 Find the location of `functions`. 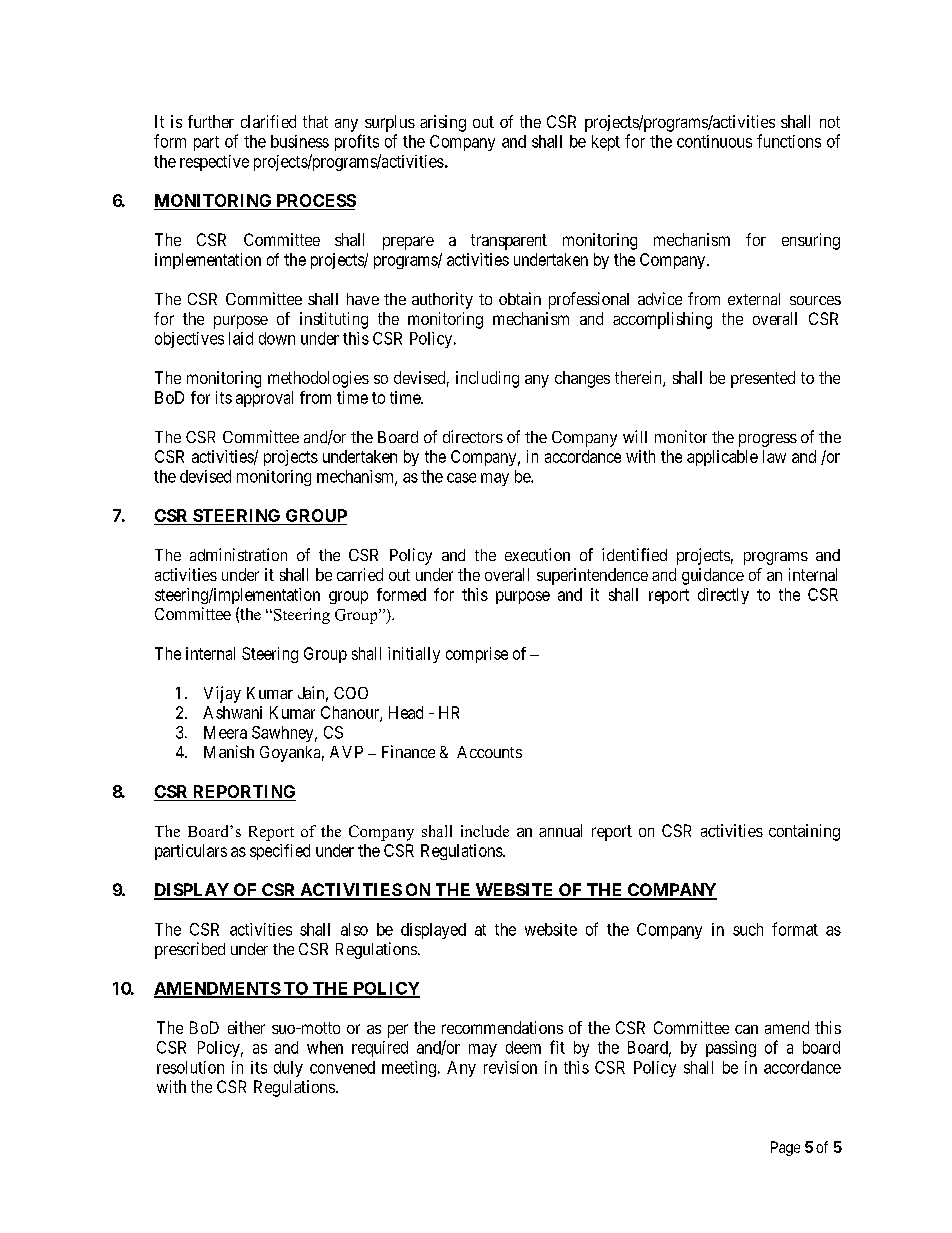

functions is located at coordinates (789, 141).
